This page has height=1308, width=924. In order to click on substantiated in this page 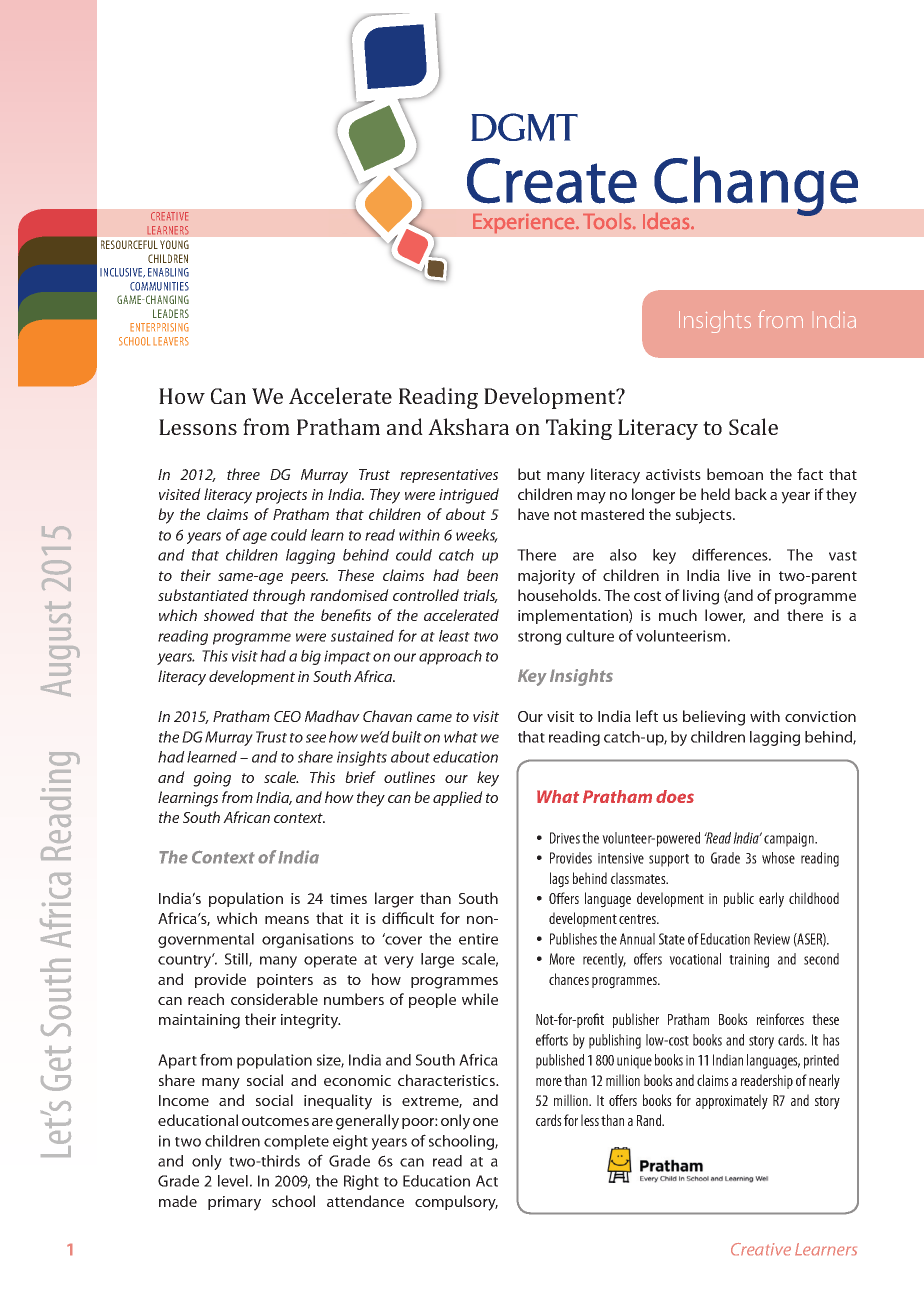, I will do `click(203, 595)`.
